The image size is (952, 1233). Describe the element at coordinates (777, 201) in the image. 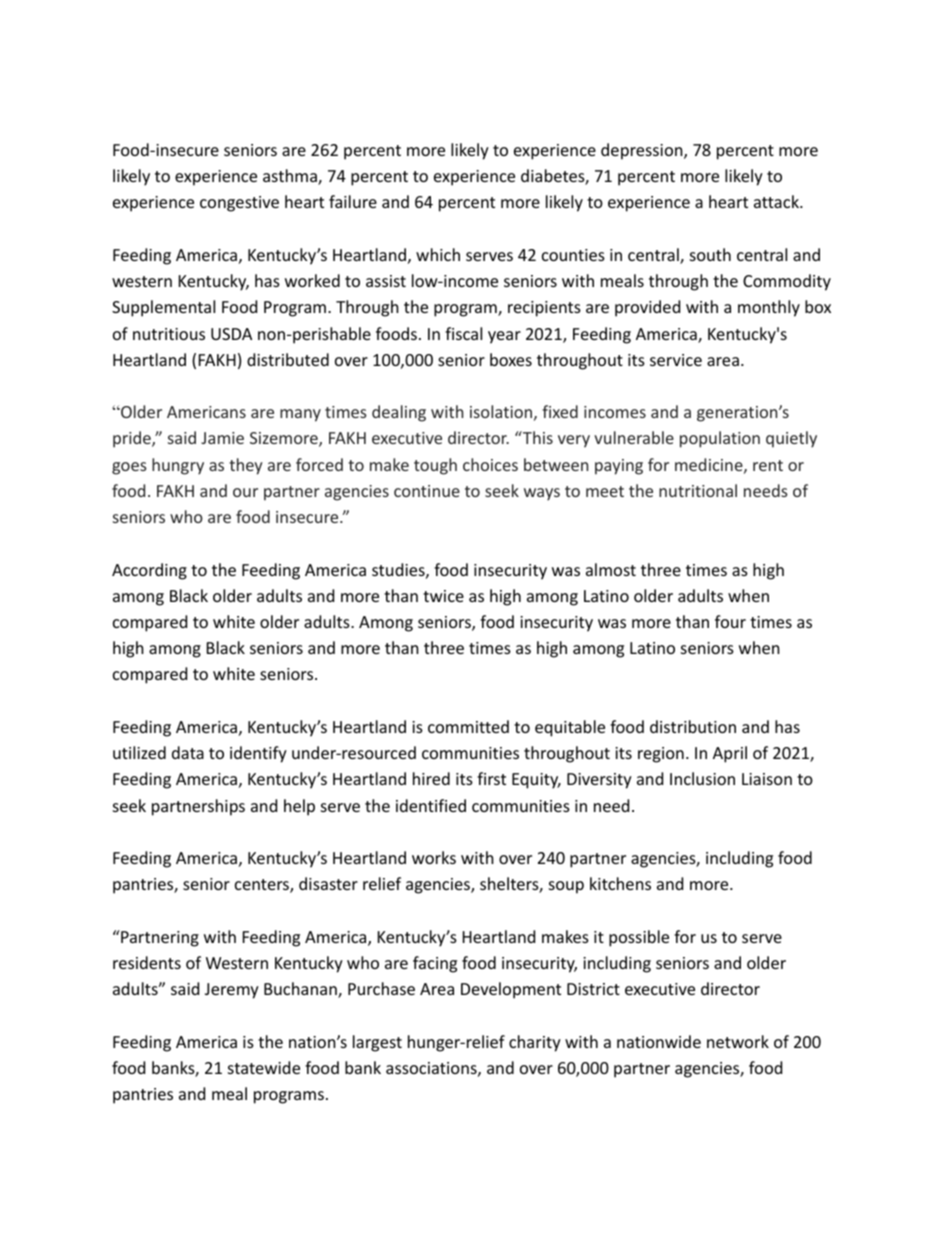

I see `attack` at that location.
